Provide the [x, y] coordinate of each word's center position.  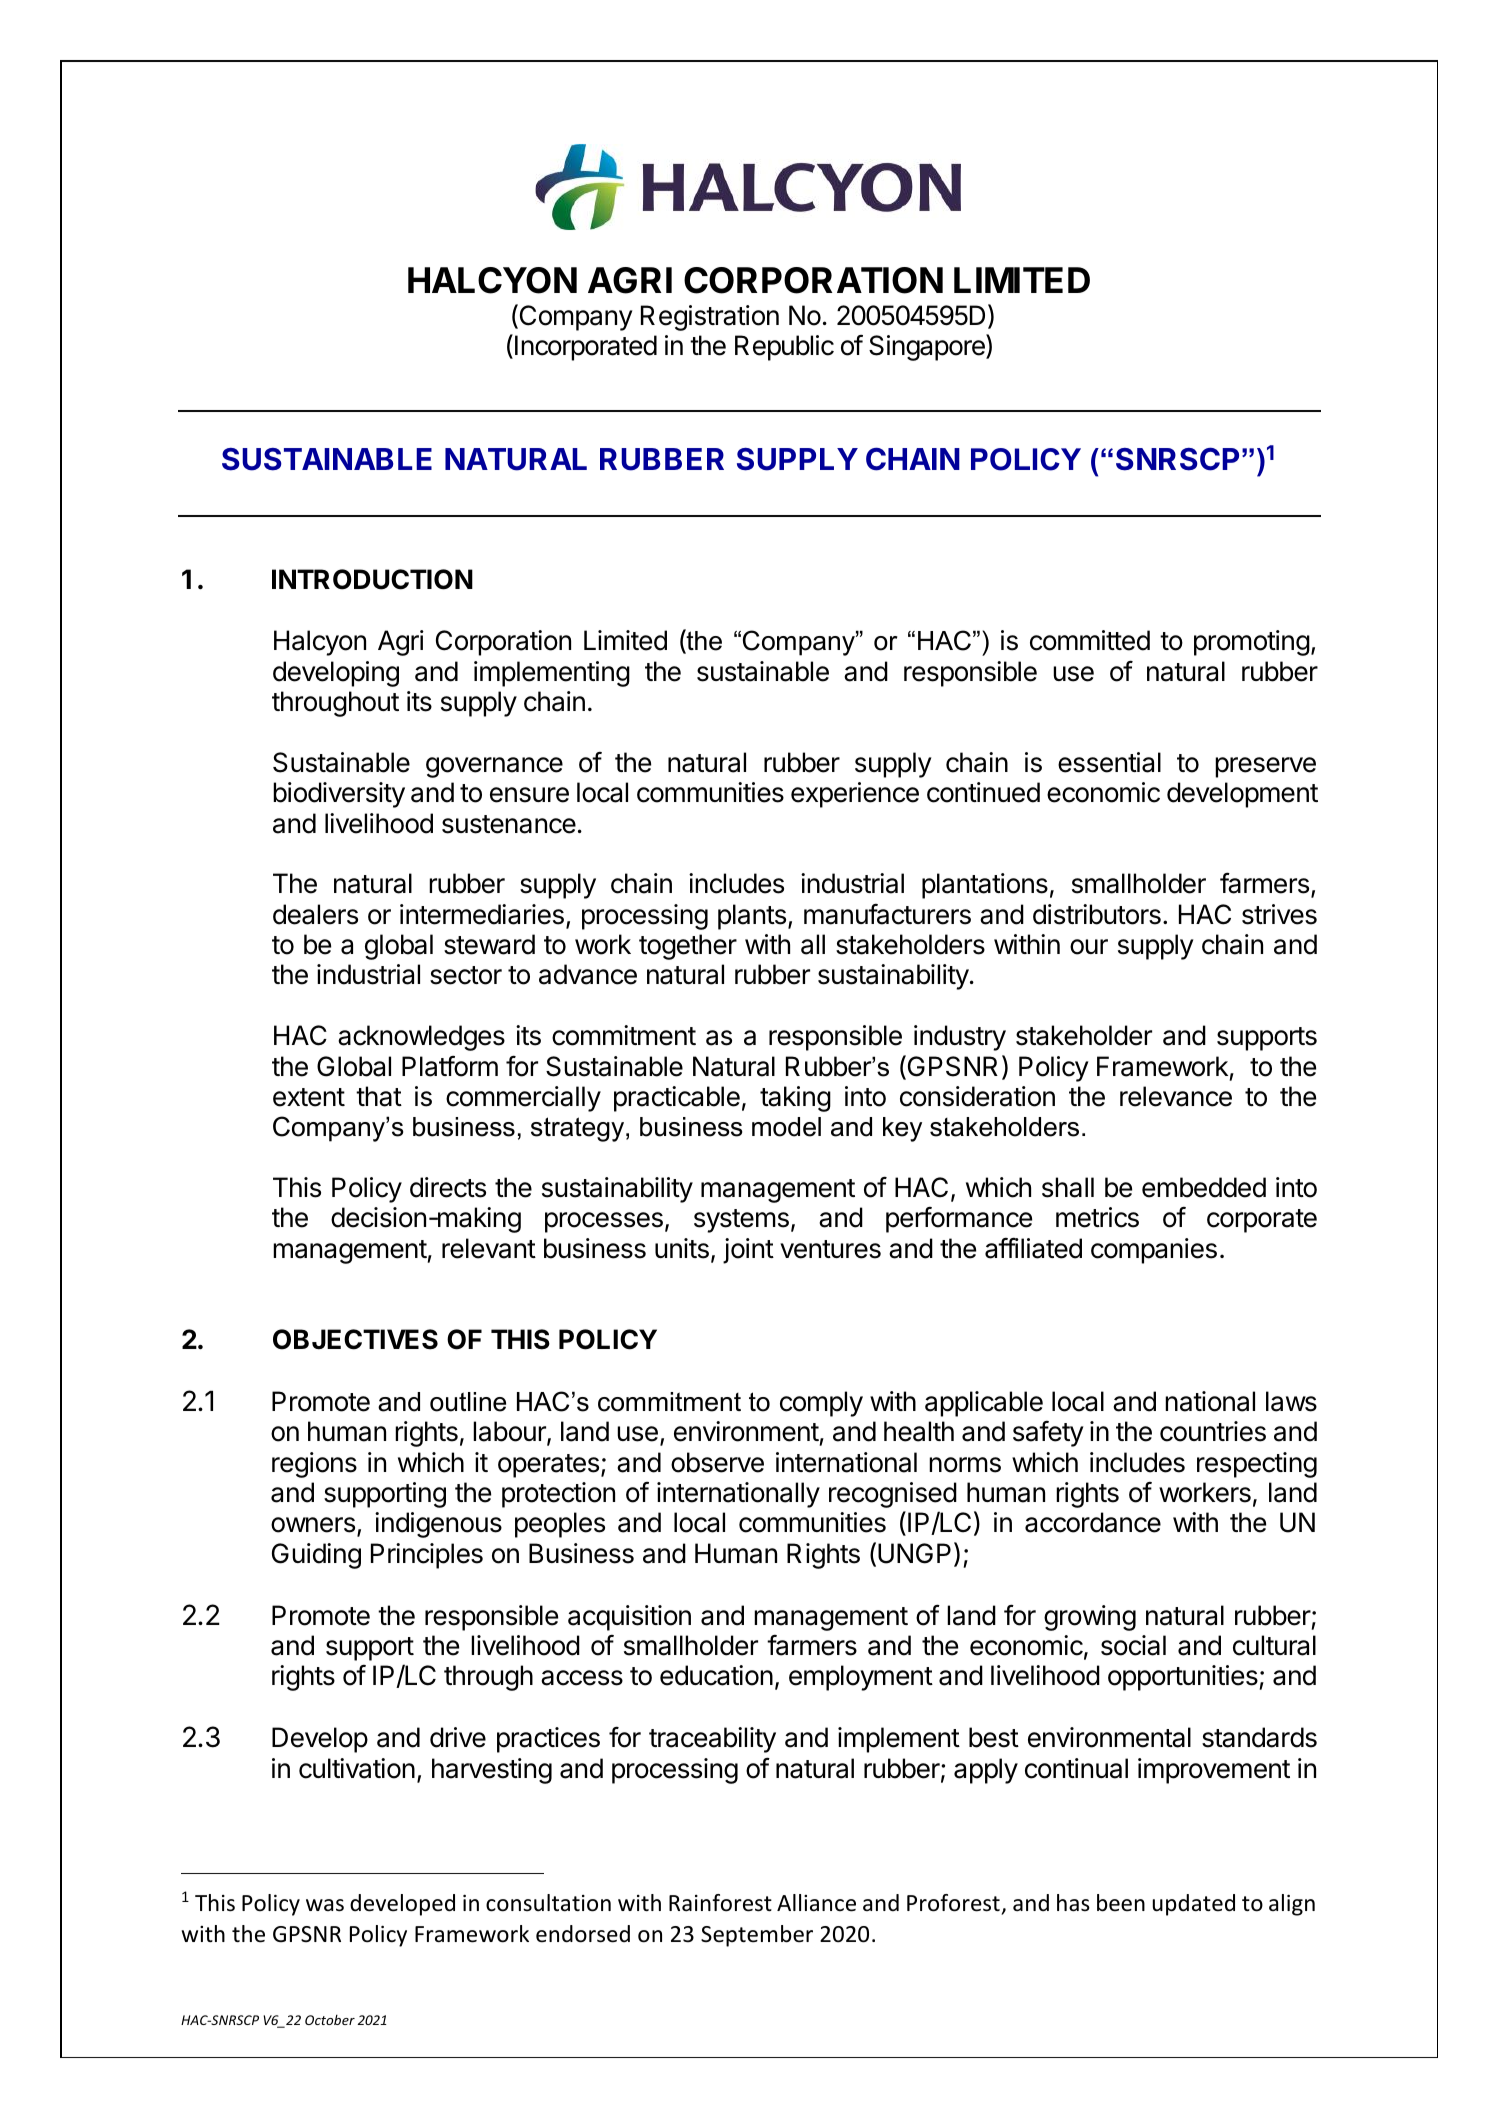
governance [494, 767]
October [330, 2020]
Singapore [928, 347]
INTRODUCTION [372, 579]
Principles [427, 1556]
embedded [1204, 1187]
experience [855, 795]
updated [1194, 1905]
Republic [784, 348]
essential [1109, 762]
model [786, 1127]
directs [448, 1187]
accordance [1093, 1522]
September [757, 1936]
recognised [893, 1495]
